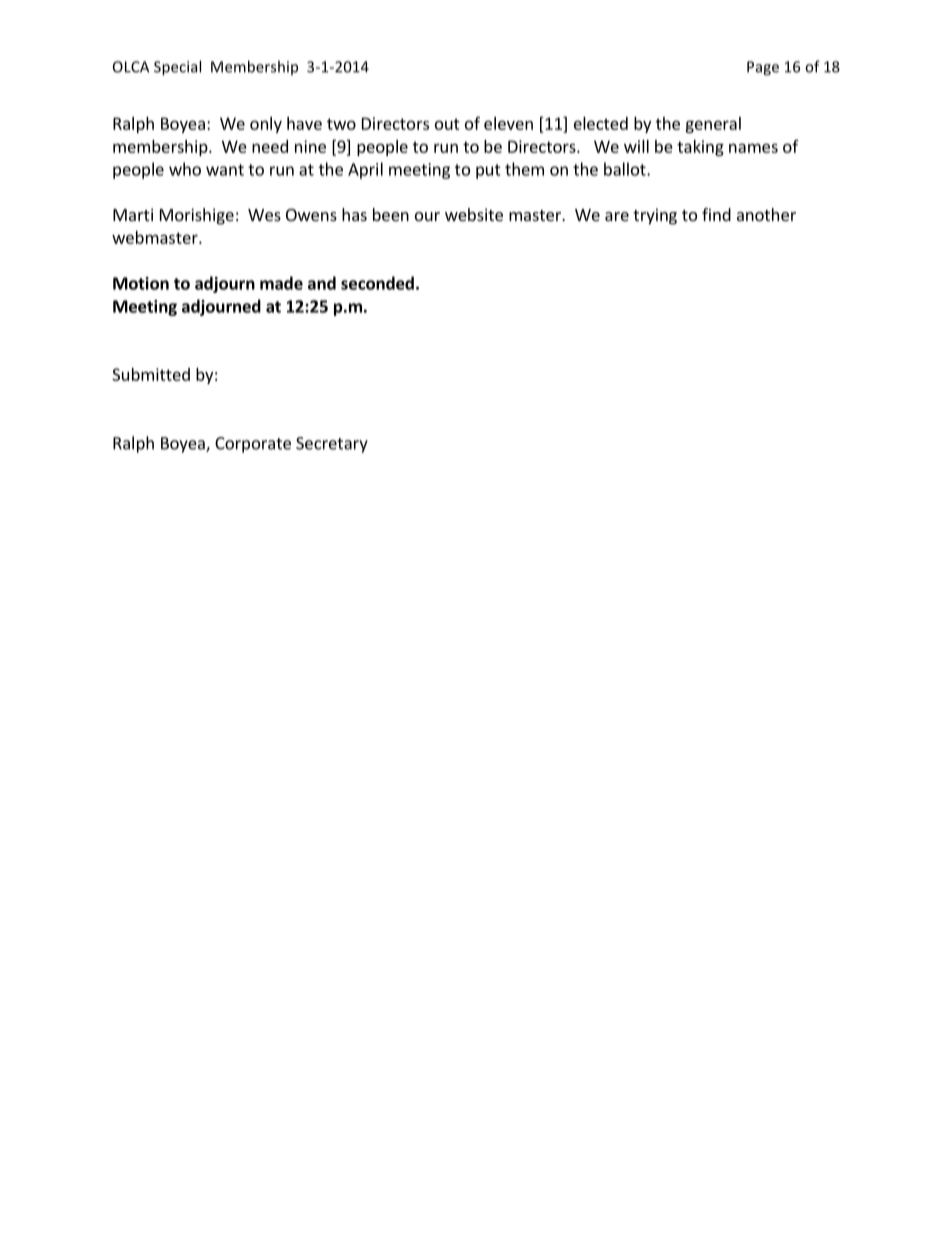 The height and width of the page is (1233, 952). Describe the element at coordinates (763, 68) in the page. I see `Page` at that location.
